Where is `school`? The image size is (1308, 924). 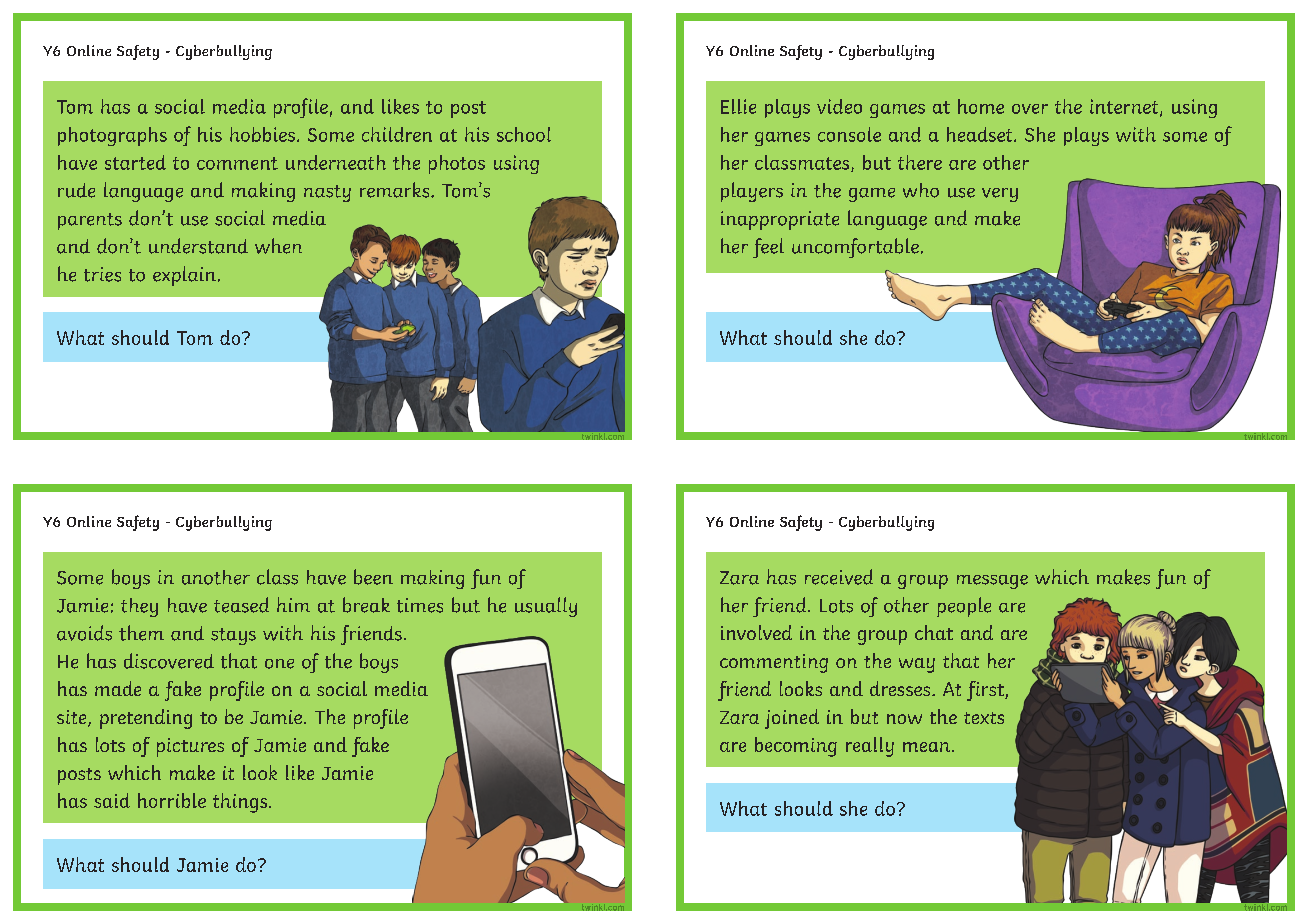 school is located at coordinates (524, 134).
